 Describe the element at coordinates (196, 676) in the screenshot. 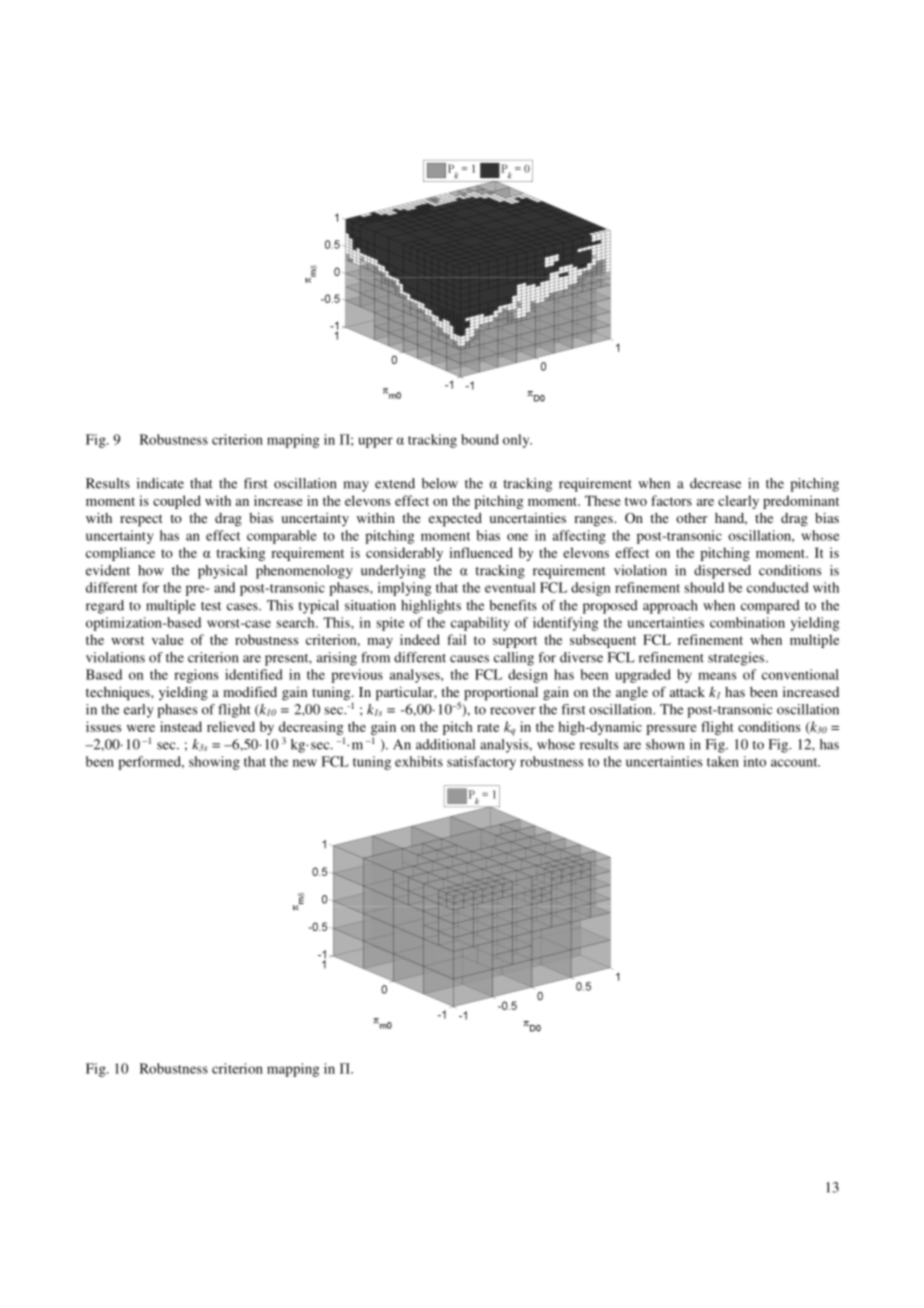

I see `regions` at that location.
